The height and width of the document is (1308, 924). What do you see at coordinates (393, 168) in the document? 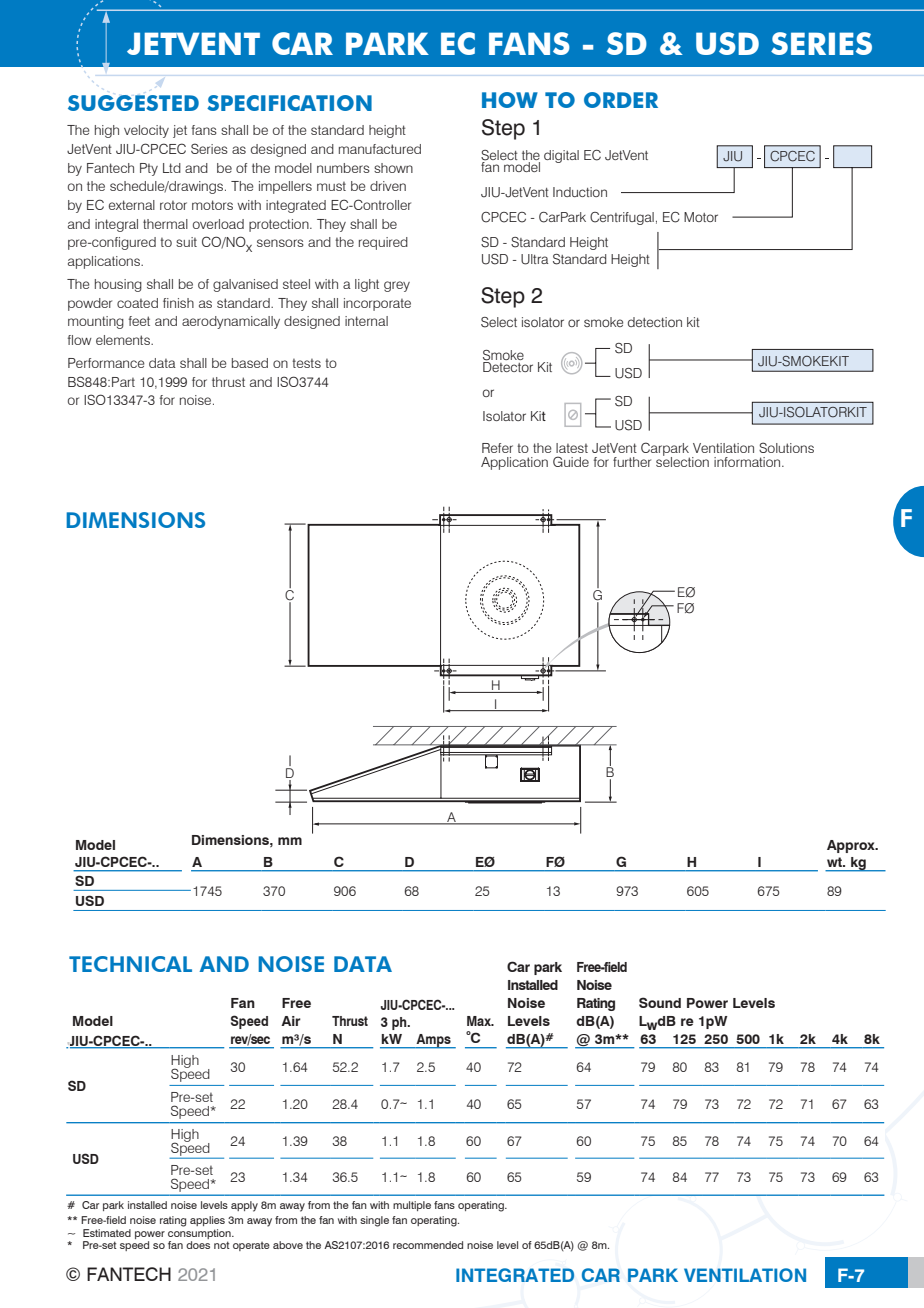
I see `shown` at bounding box center [393, 168].
